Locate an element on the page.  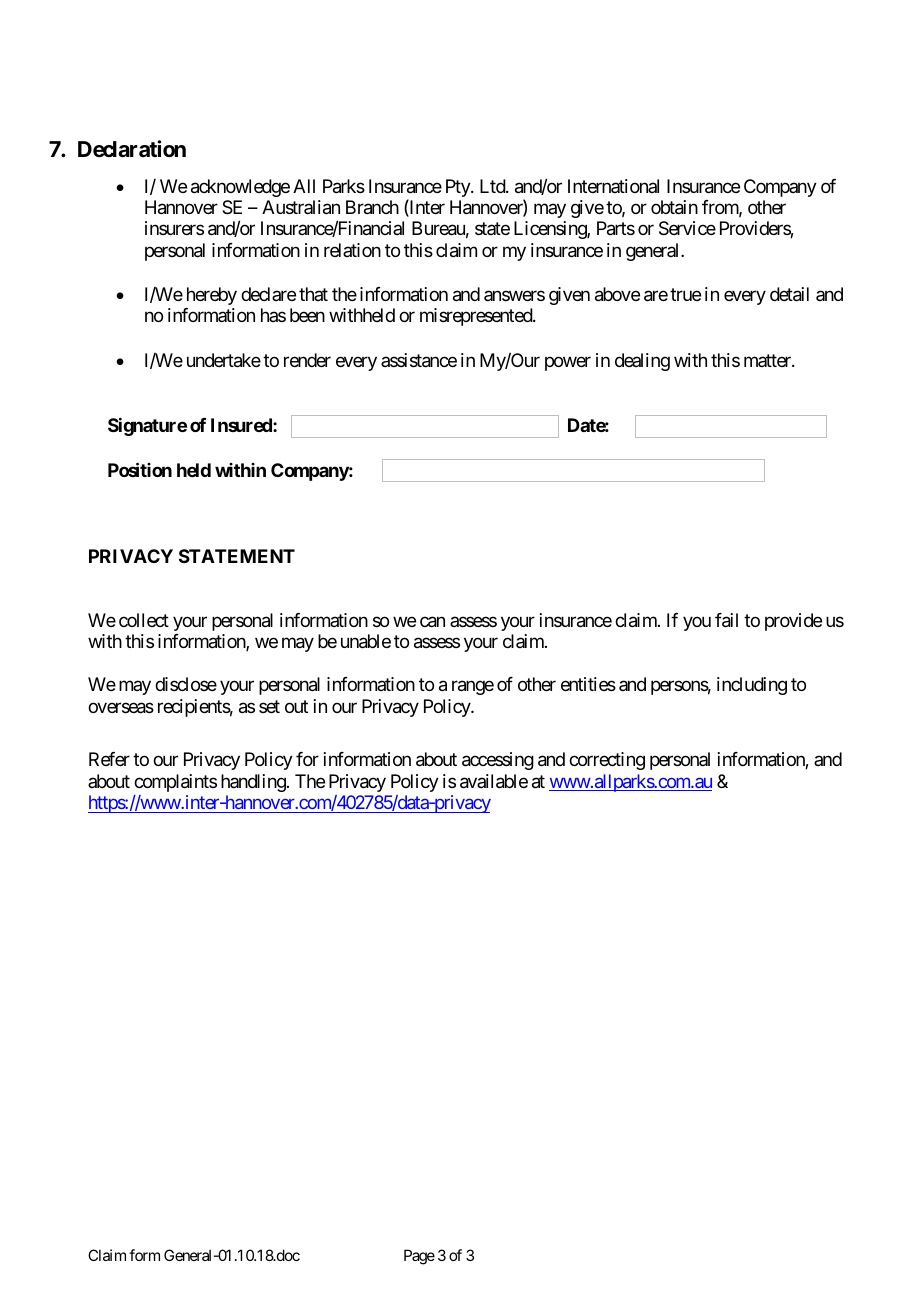
Position is located at coordinates (140, 469).
